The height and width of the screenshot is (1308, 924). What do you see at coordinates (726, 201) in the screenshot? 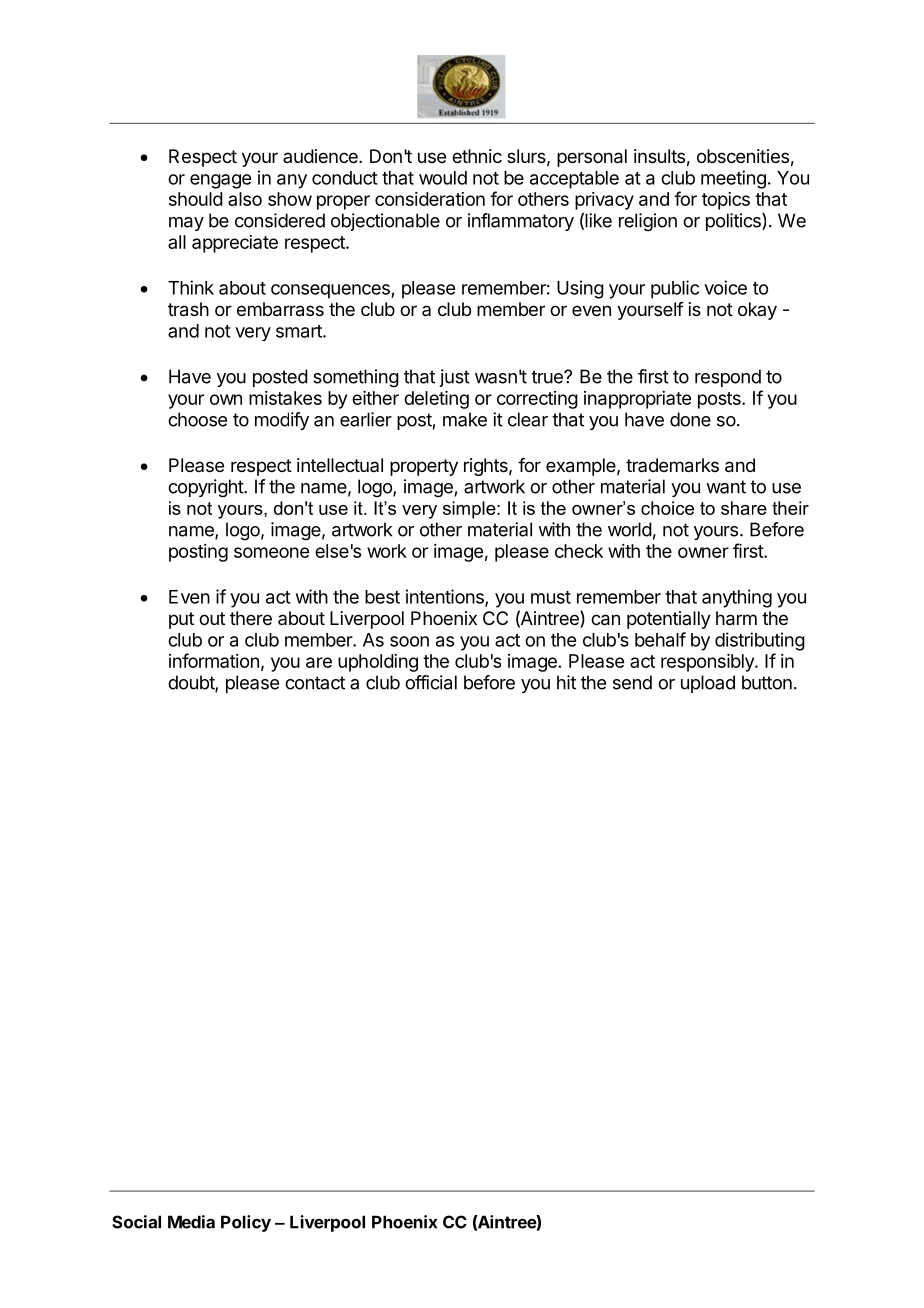
I see `topics` at bounding box center [726, 201].
